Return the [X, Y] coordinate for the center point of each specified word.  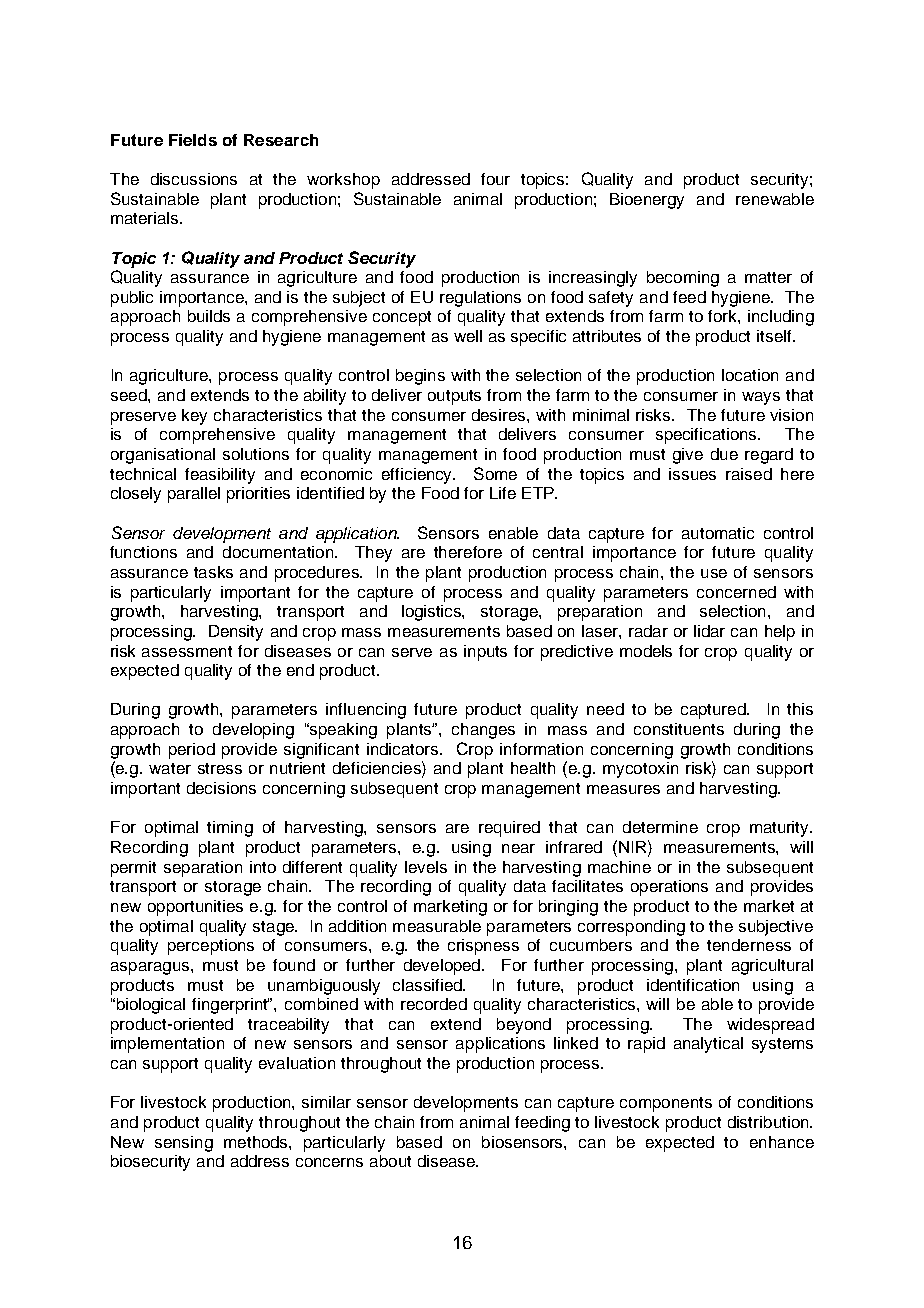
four [495, 179]
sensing [184, 1144]
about [390, 1161]
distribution [769, 1122]
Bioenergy [647, 201]
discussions [194, 179]
